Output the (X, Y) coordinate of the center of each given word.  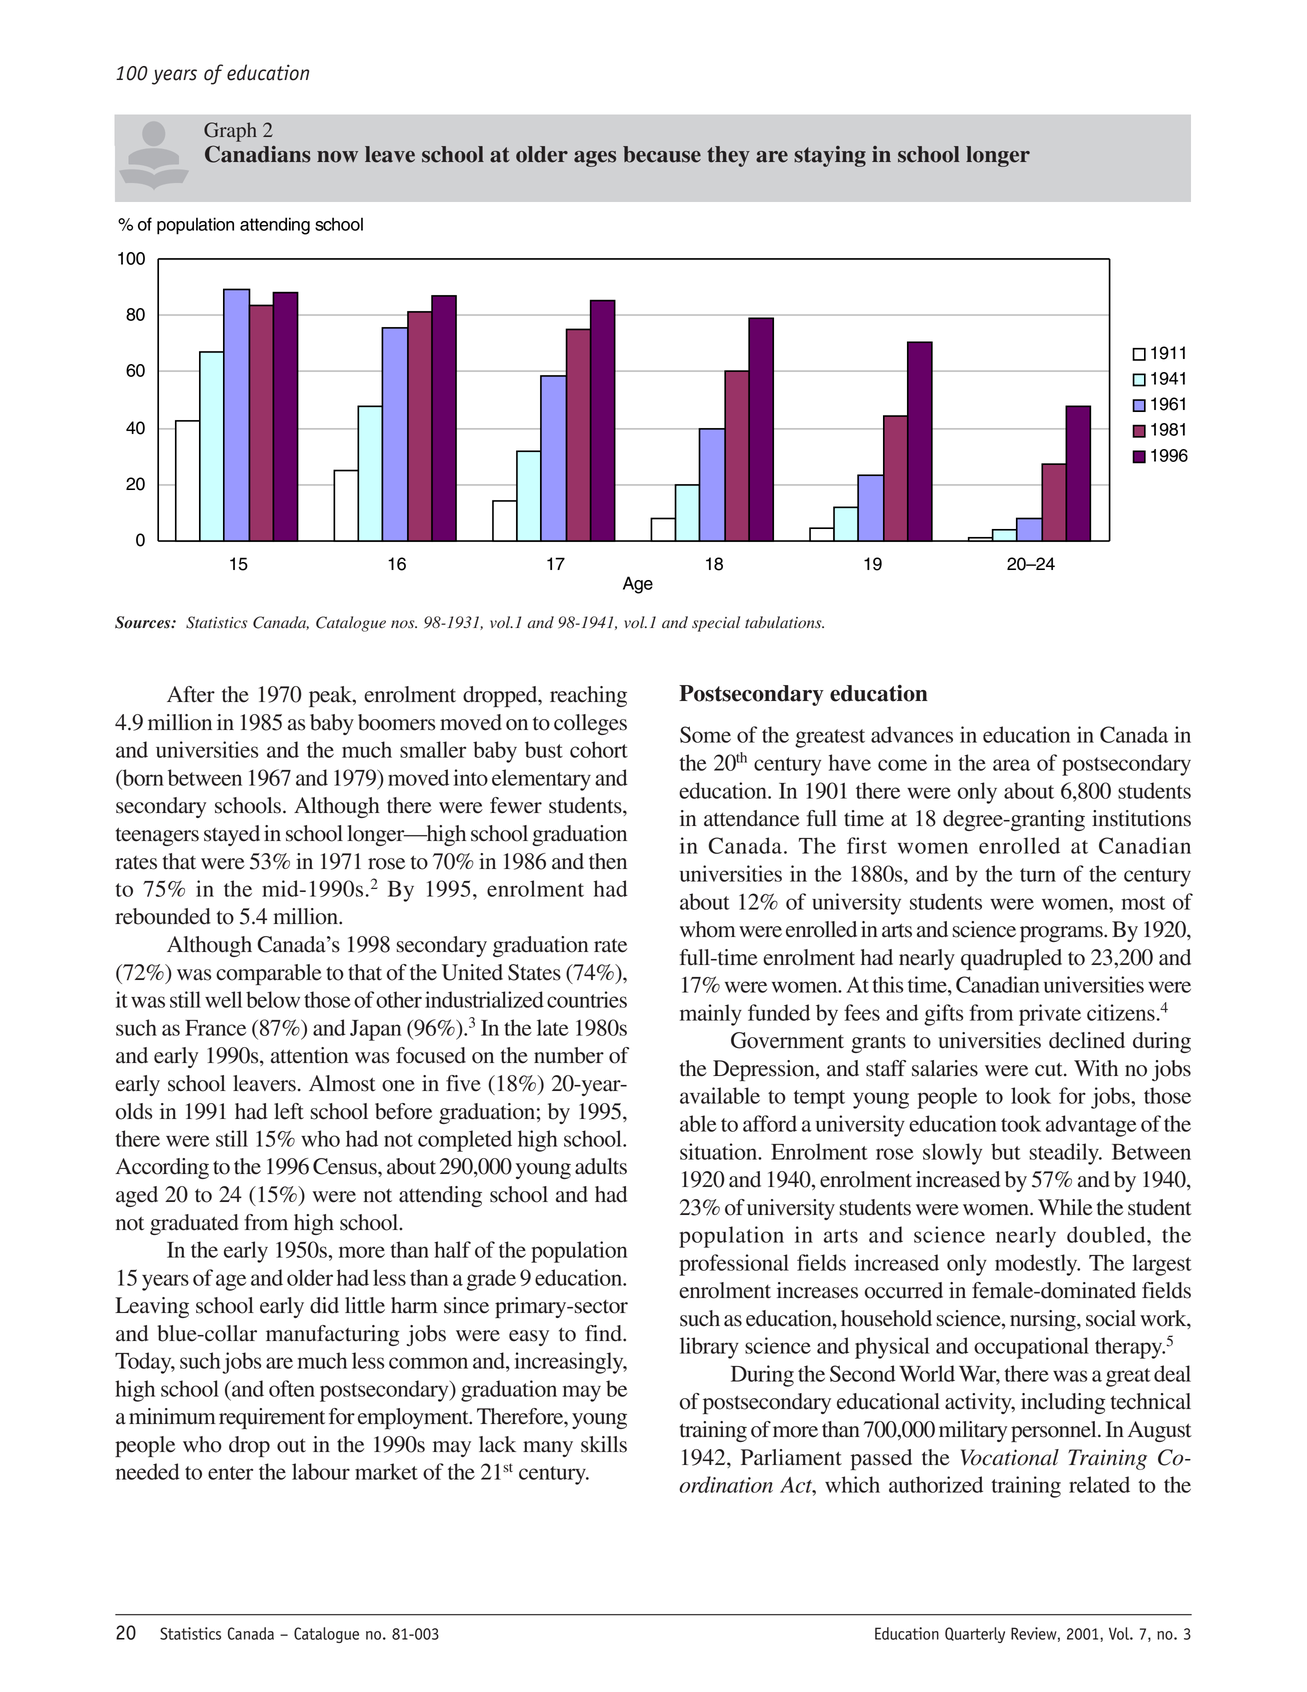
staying (830, 156)
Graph (230, 132)
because (662, 154)
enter (230, 1473)
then (608, 861)
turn (1038, 875)
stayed (232, 835)
